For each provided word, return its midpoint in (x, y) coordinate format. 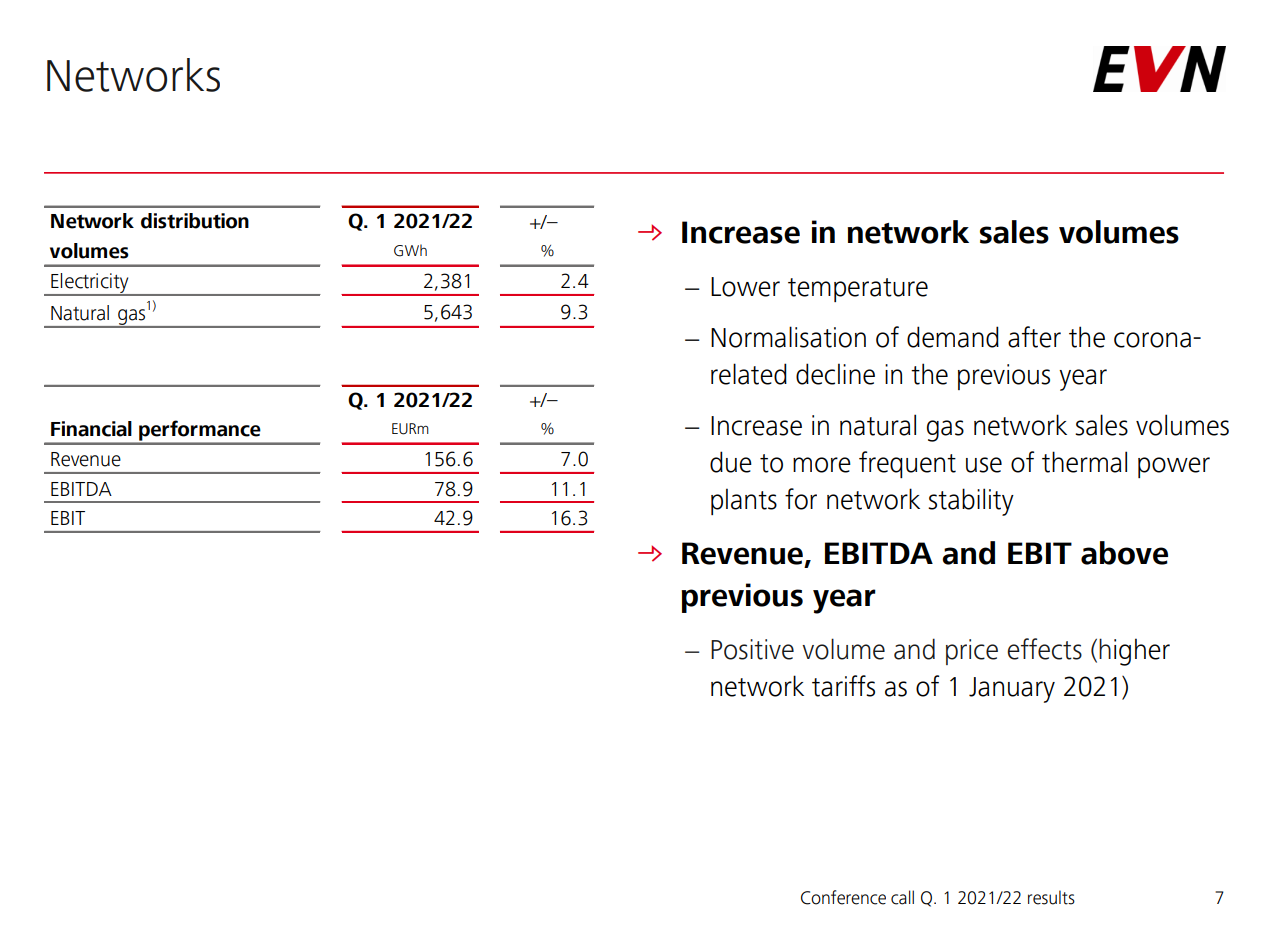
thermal (1084, 462)
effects (1044, 649)
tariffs (843, 686)
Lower (745, 287)
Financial (91, 429)
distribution (195, 221)
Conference (843, 897)
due (731, 462)
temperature (858, 290)
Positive (752, 649)
